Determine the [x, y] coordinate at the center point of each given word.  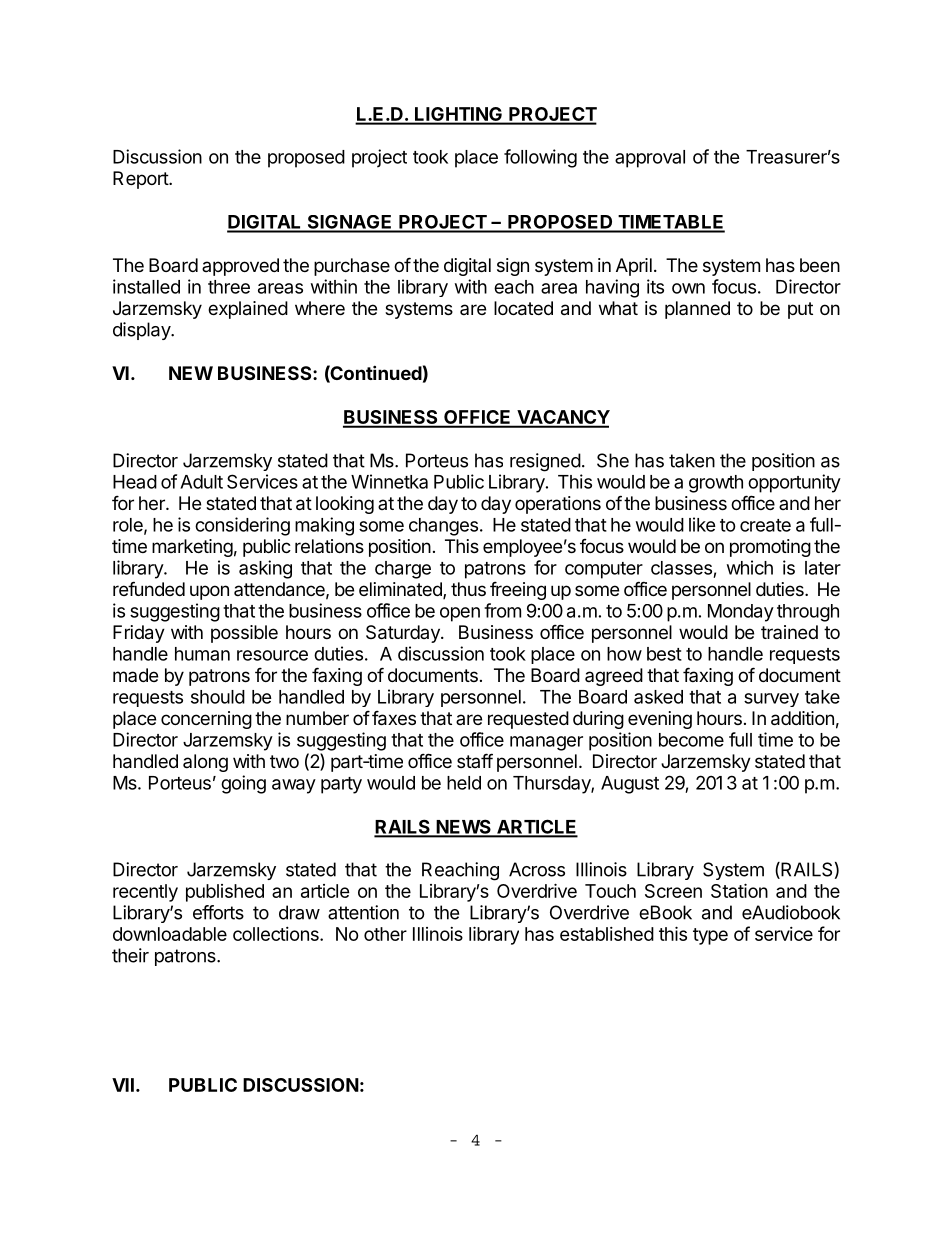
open [460, 614]
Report [141, 180]
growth [716, 484]
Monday [741, 613]
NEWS [463, 828]
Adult [201, 482]
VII [123, 1085]
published [225, 893]
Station [739, 890]
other [385, 934]
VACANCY [562, 418]
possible [244, 634]
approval [650, 159]
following [540, 158]
